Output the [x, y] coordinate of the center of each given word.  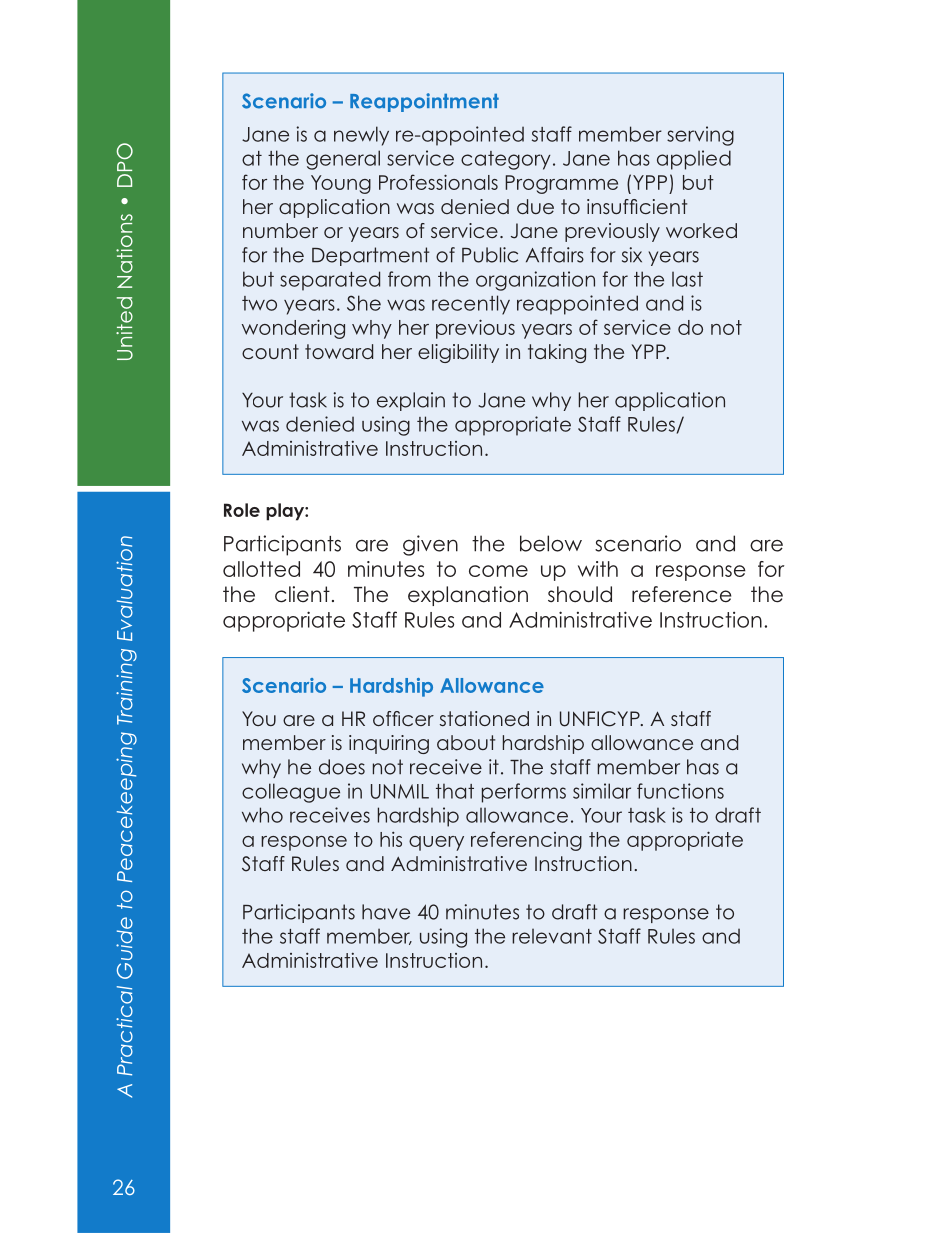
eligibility [458, 353]
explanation [468, 596]
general [343, 160]
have [386, 912]
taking [557, 353]
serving [700, 136]
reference [681, 594]
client [302, 594]
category [506, 160]
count [270, 351]
